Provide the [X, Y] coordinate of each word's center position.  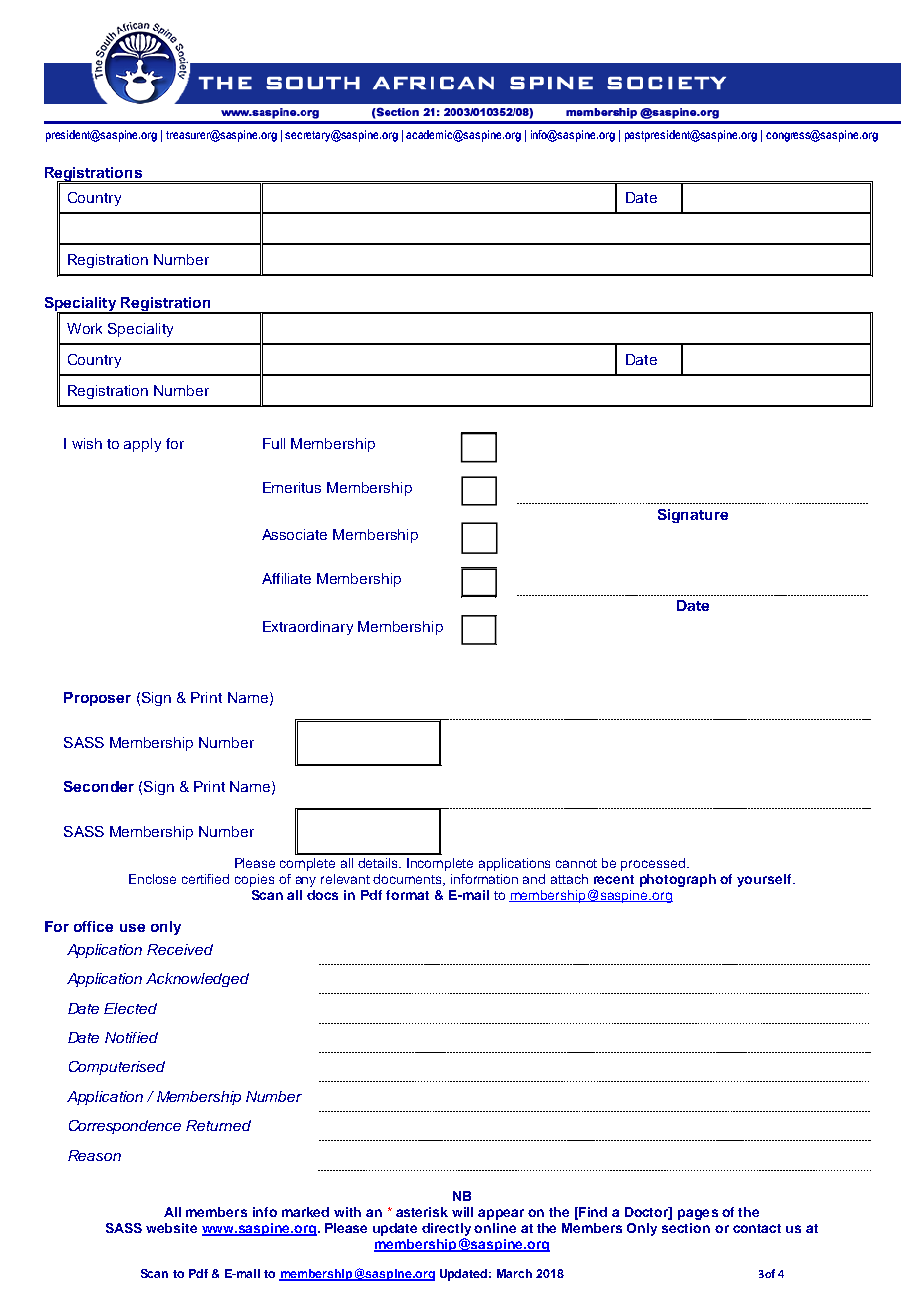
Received [180, 949]
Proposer [97, 699]
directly [446, 1231]
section [686, 1228]
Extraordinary [308, 628]
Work [84, 328]
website [171, 1228]
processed [654, 864]
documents [409, 880]
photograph [678, 880]
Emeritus [292, 487]
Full [274, 443]
